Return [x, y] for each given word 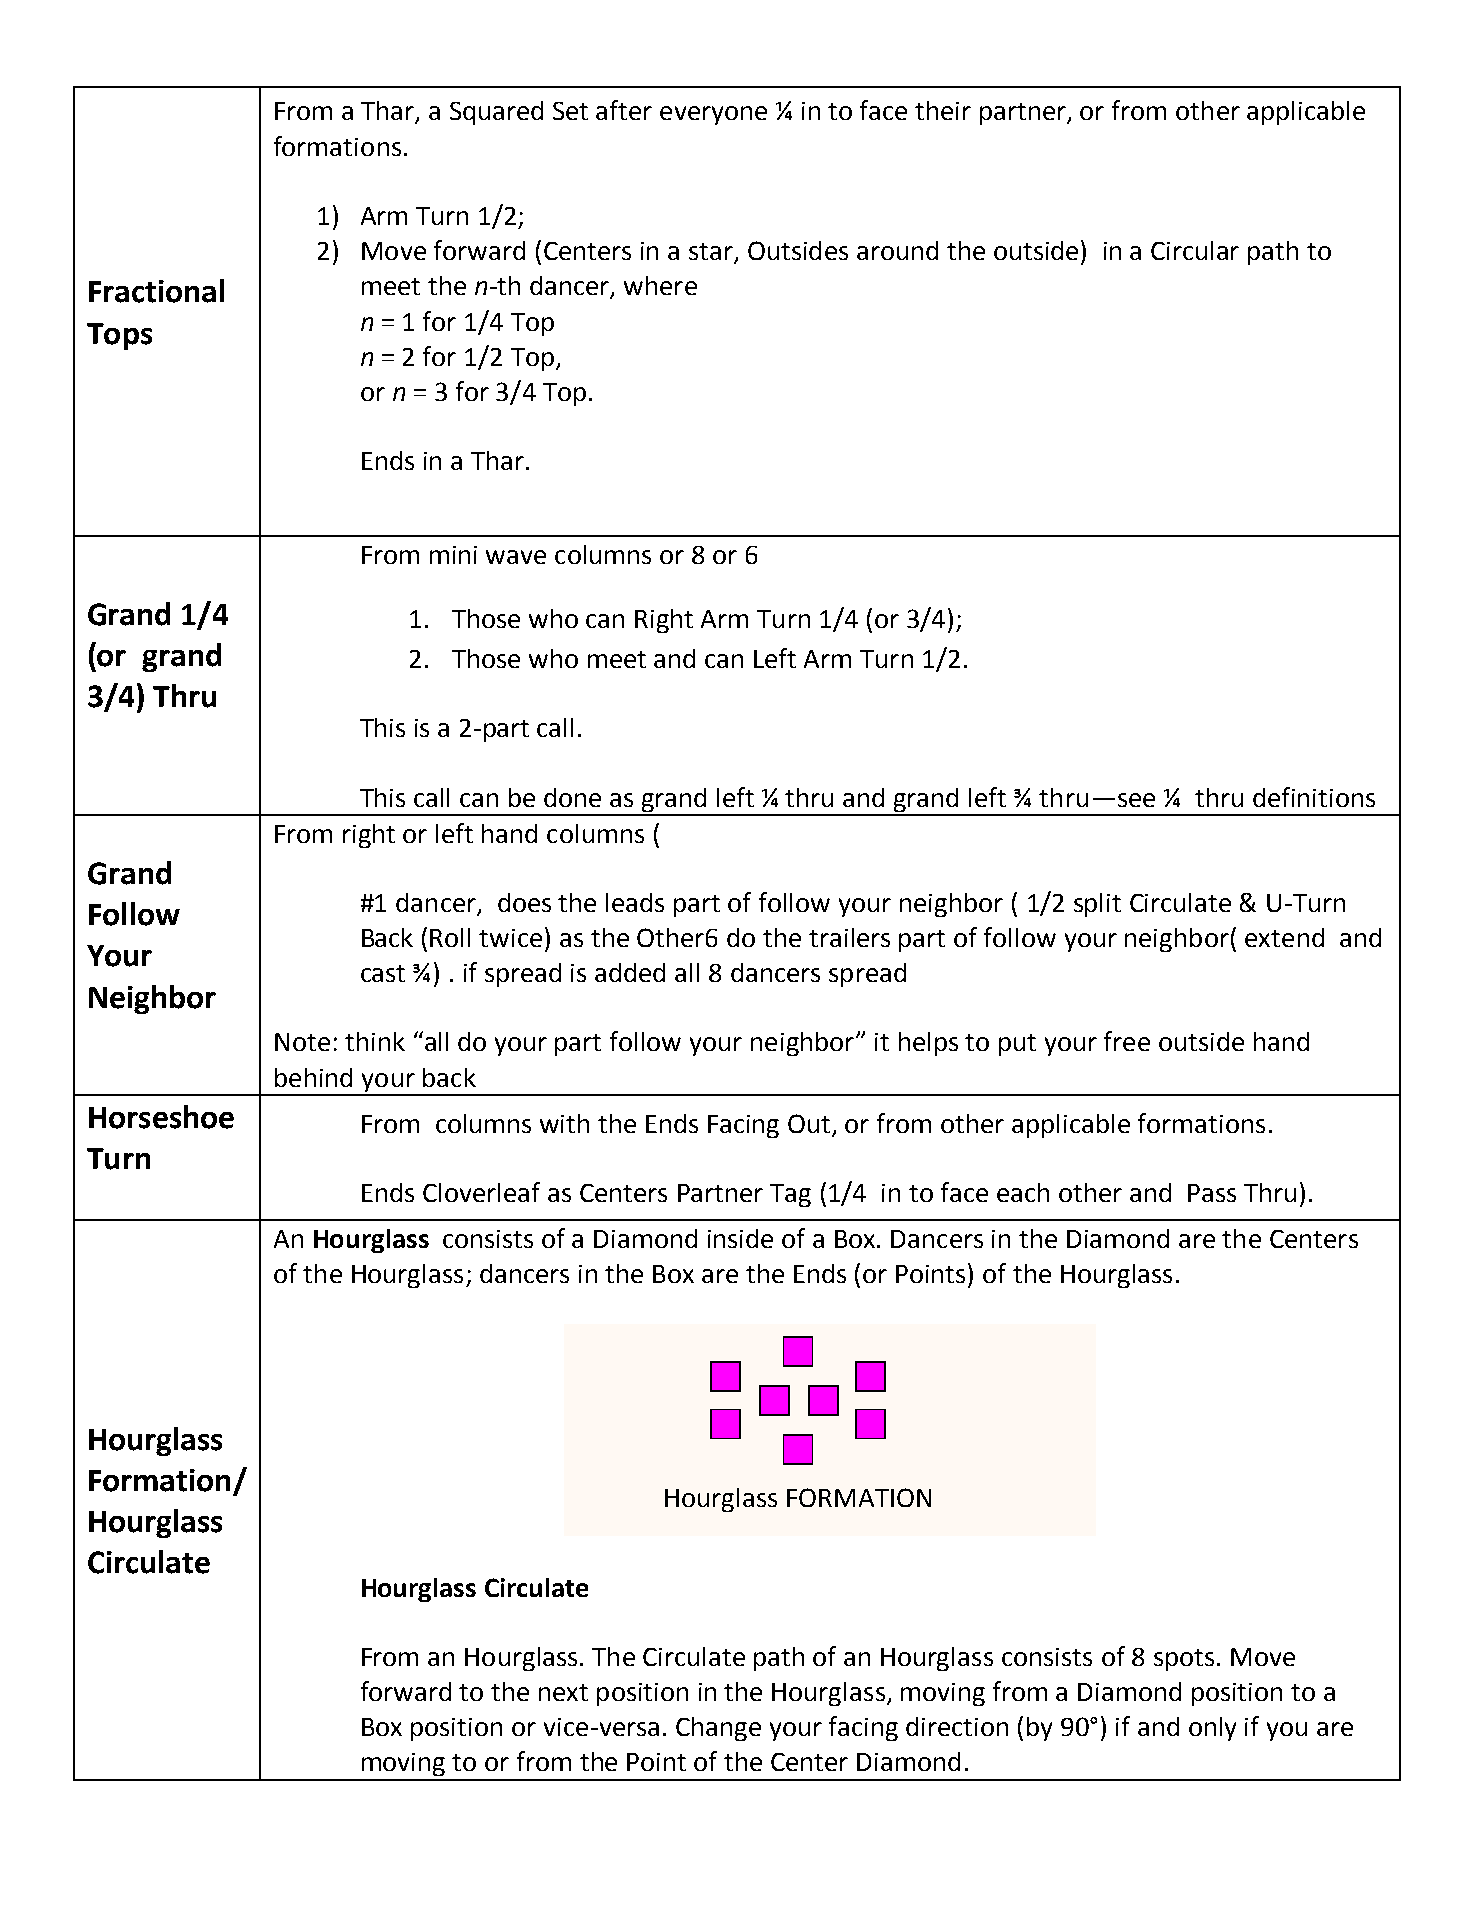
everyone [713, 115]
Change [718, 1729]
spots [1184, 1660]
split [1097, 905]
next [563, 1692]
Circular [1195, 250]
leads [635, 902]
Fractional [156, 291]
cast [383, 973]
